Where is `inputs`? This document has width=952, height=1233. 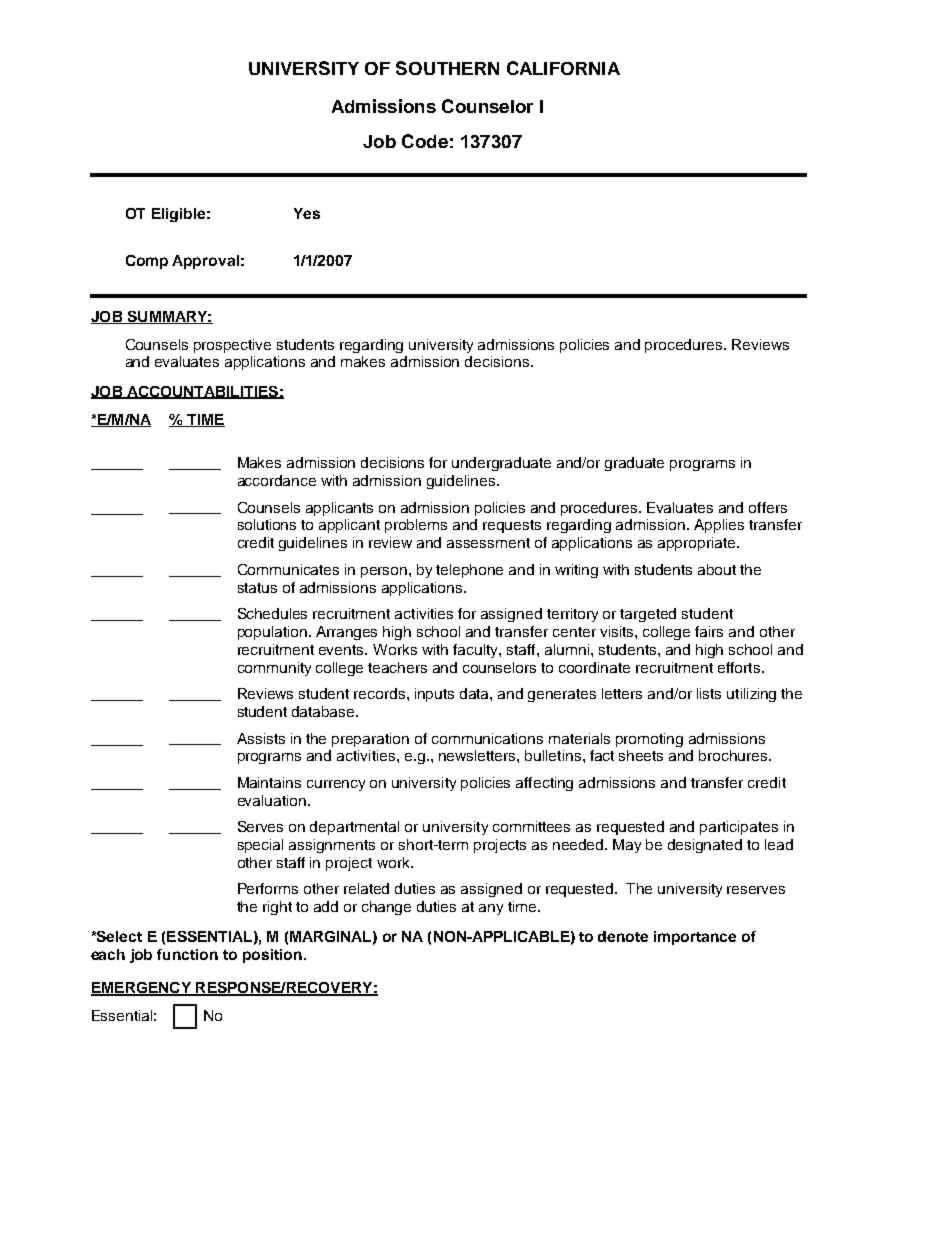
inputs is located at coordinates (434, 695).
